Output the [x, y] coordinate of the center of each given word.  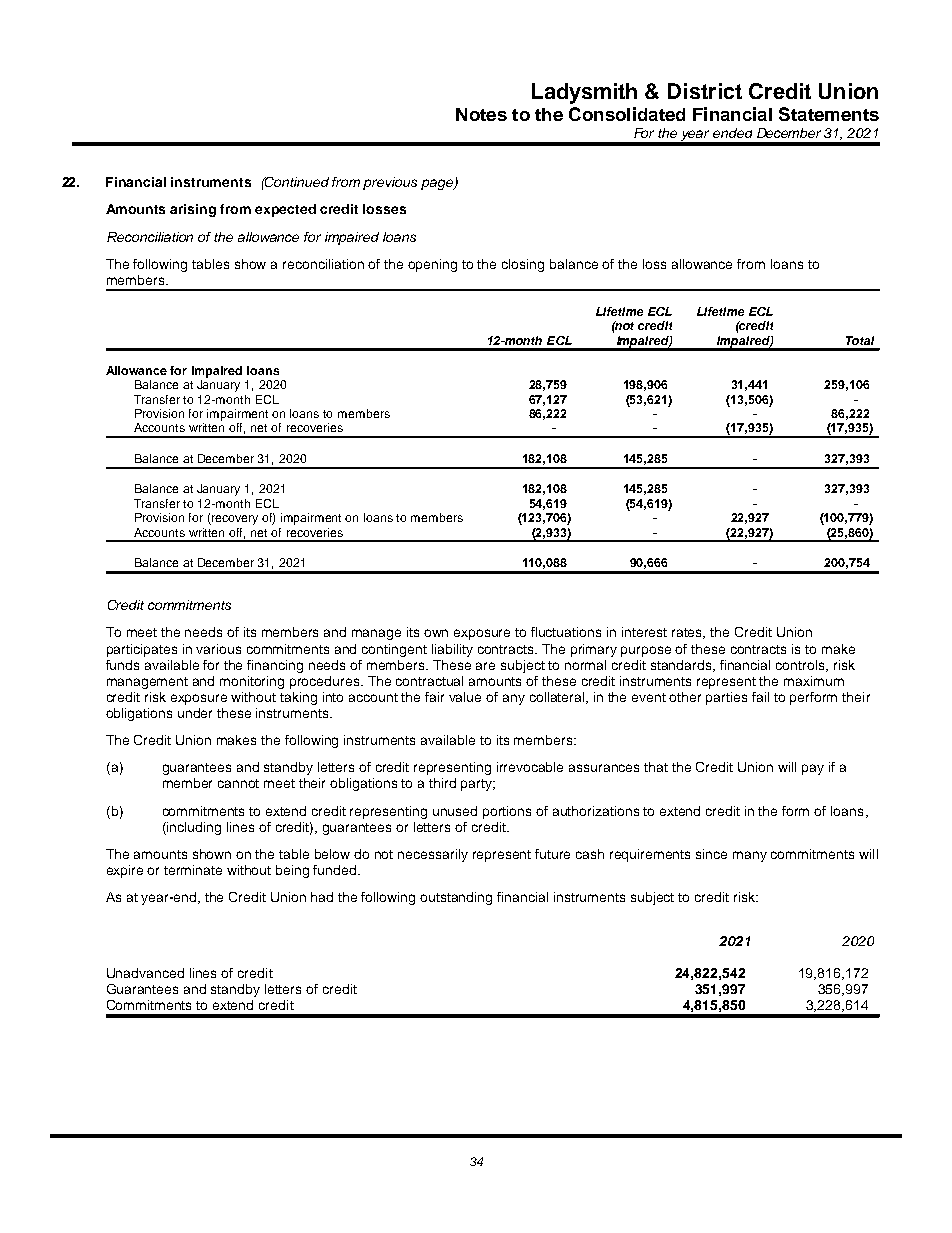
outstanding [456, 898]
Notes [481, 114]
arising [193, 210]
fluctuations [566, 632]
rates [688, 633]
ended [732, 133]
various [218, 649]
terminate [193, 870]
